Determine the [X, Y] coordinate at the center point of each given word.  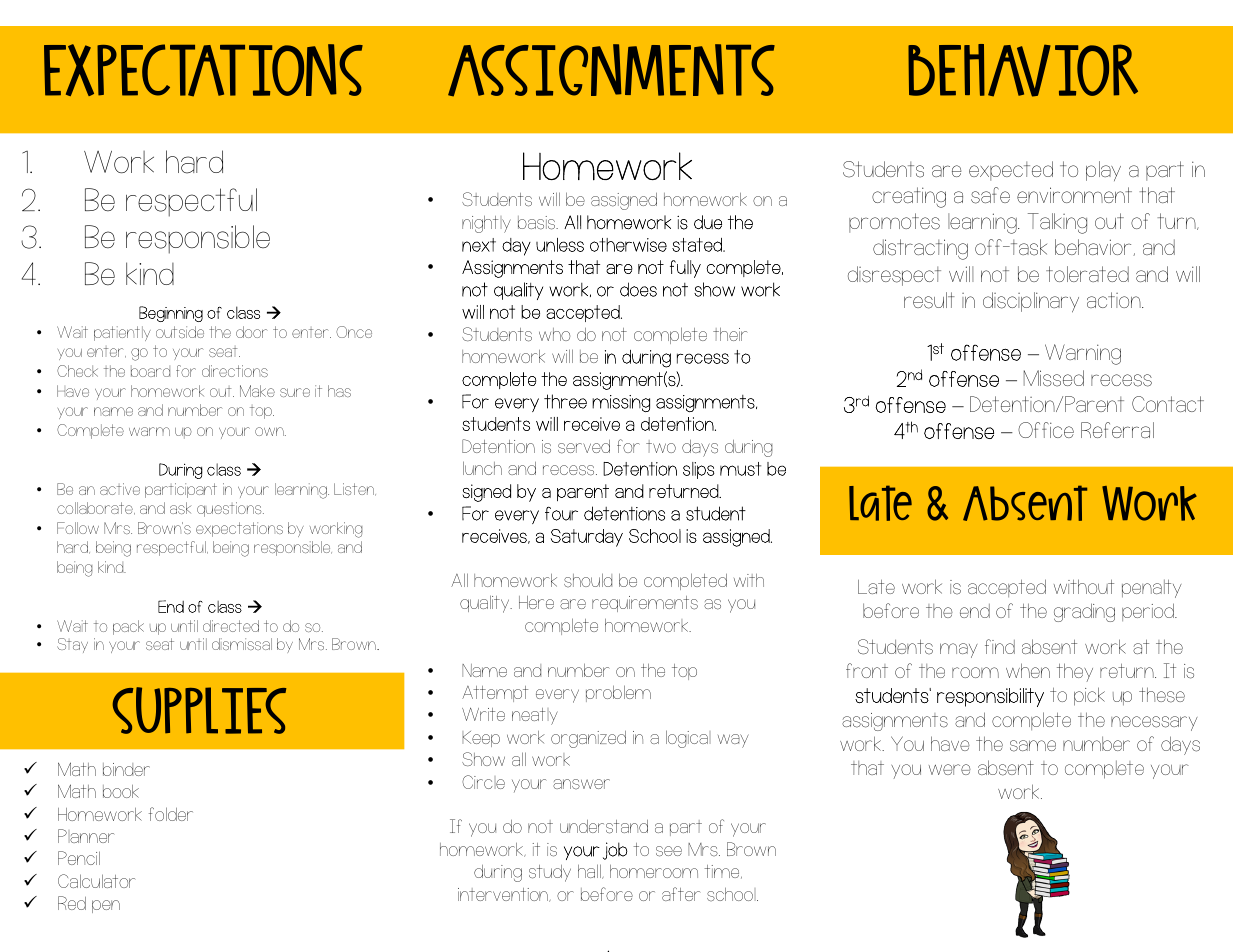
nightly [486, 224]
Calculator [96, 881]
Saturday [587, 538]
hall [590, 871]
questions [230, 509]
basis [538, 223]
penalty [1152, 588]
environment [1074, 195]
